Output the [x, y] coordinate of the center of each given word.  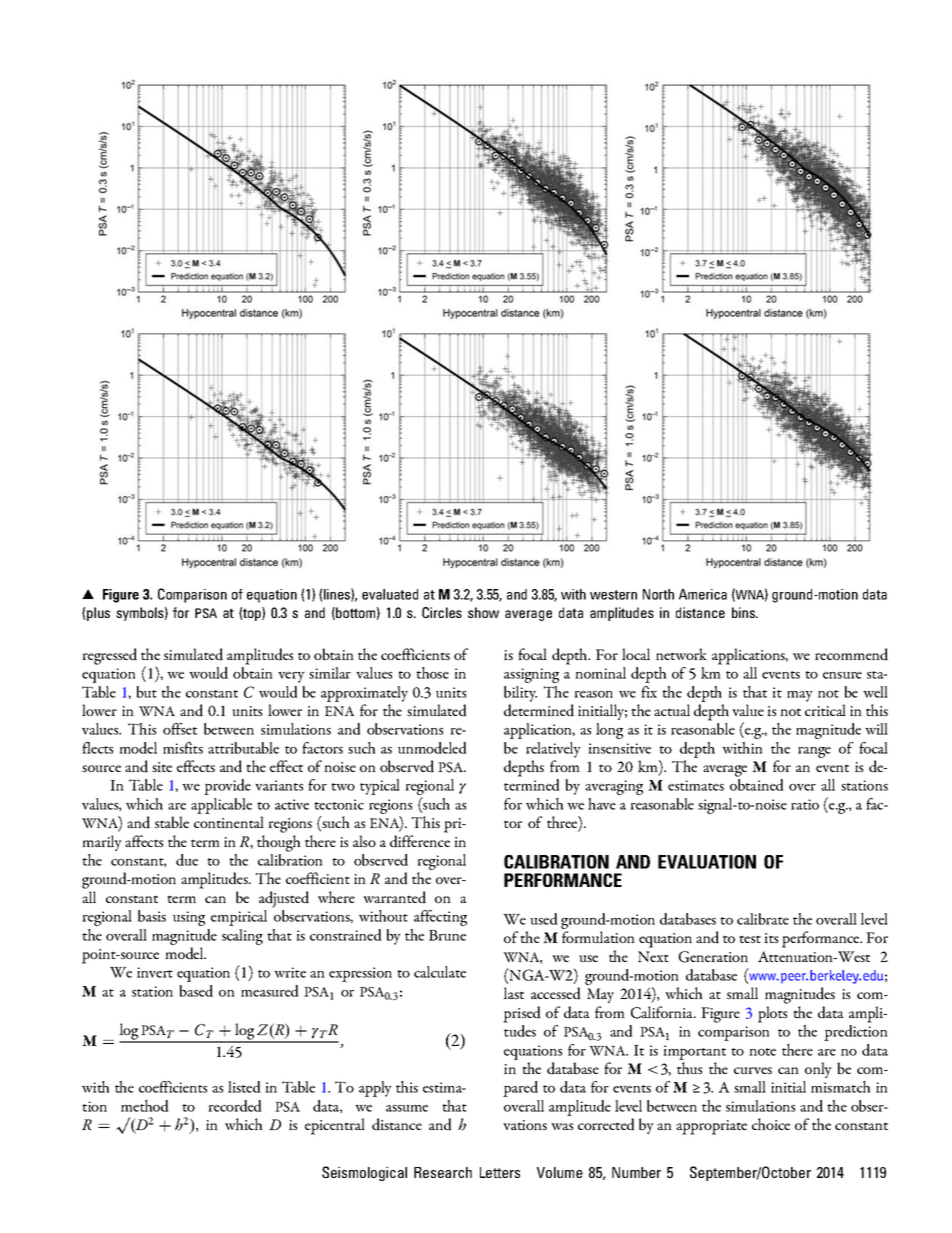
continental [229, 822]
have [602, 804]
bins [744, 612]
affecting [440, 918]
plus [98, 614]
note [762, 1052]
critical [825, 710]
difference [420, 841]
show [483, 612]
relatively [553, 750]
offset [180, 729]
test [750, 939]
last [513, 993]
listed [244, 1087]
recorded [235, 1106]
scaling [242, 937]
